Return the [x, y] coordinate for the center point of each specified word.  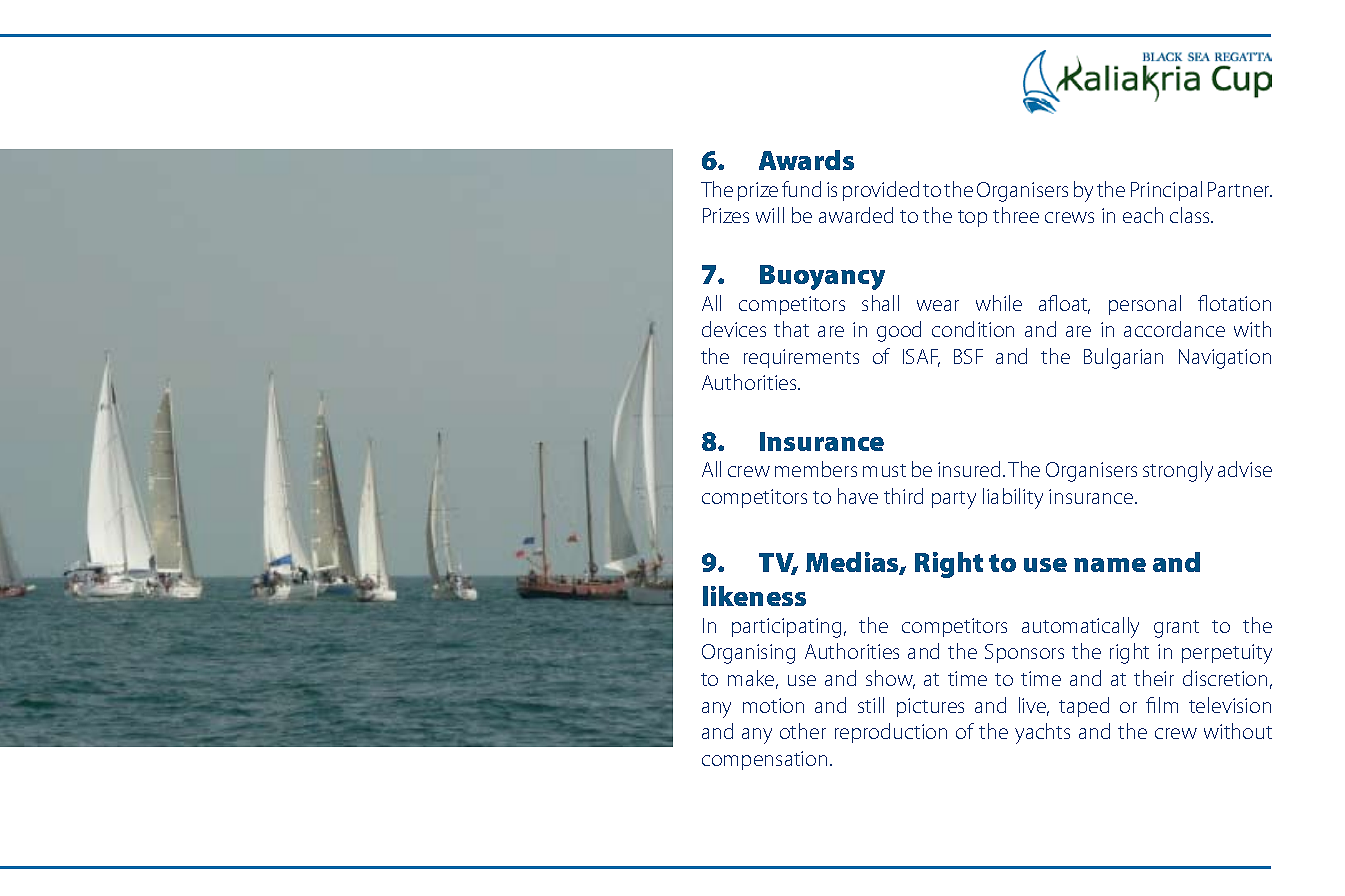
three [1016, 215]
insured [969, 469]
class [1191, 215]
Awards [806, 160]
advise [1245, 469]
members [816, 469]
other [803, 731]
